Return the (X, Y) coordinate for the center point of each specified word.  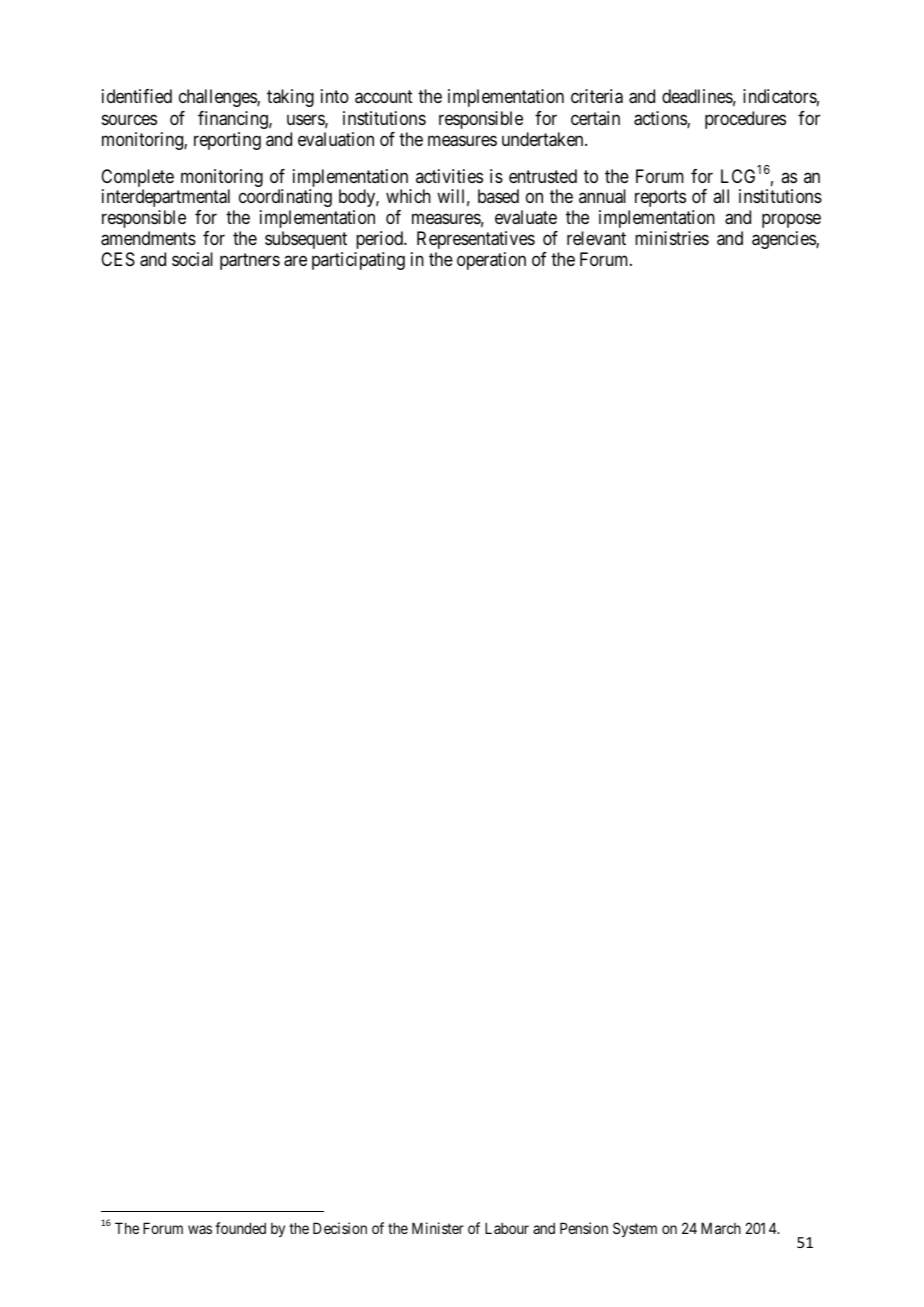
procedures (745, 120)
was (200, 1229)
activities (449, 176)
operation (491, 261)
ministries (672, 238)
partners (250, 261)
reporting (227, 141)
